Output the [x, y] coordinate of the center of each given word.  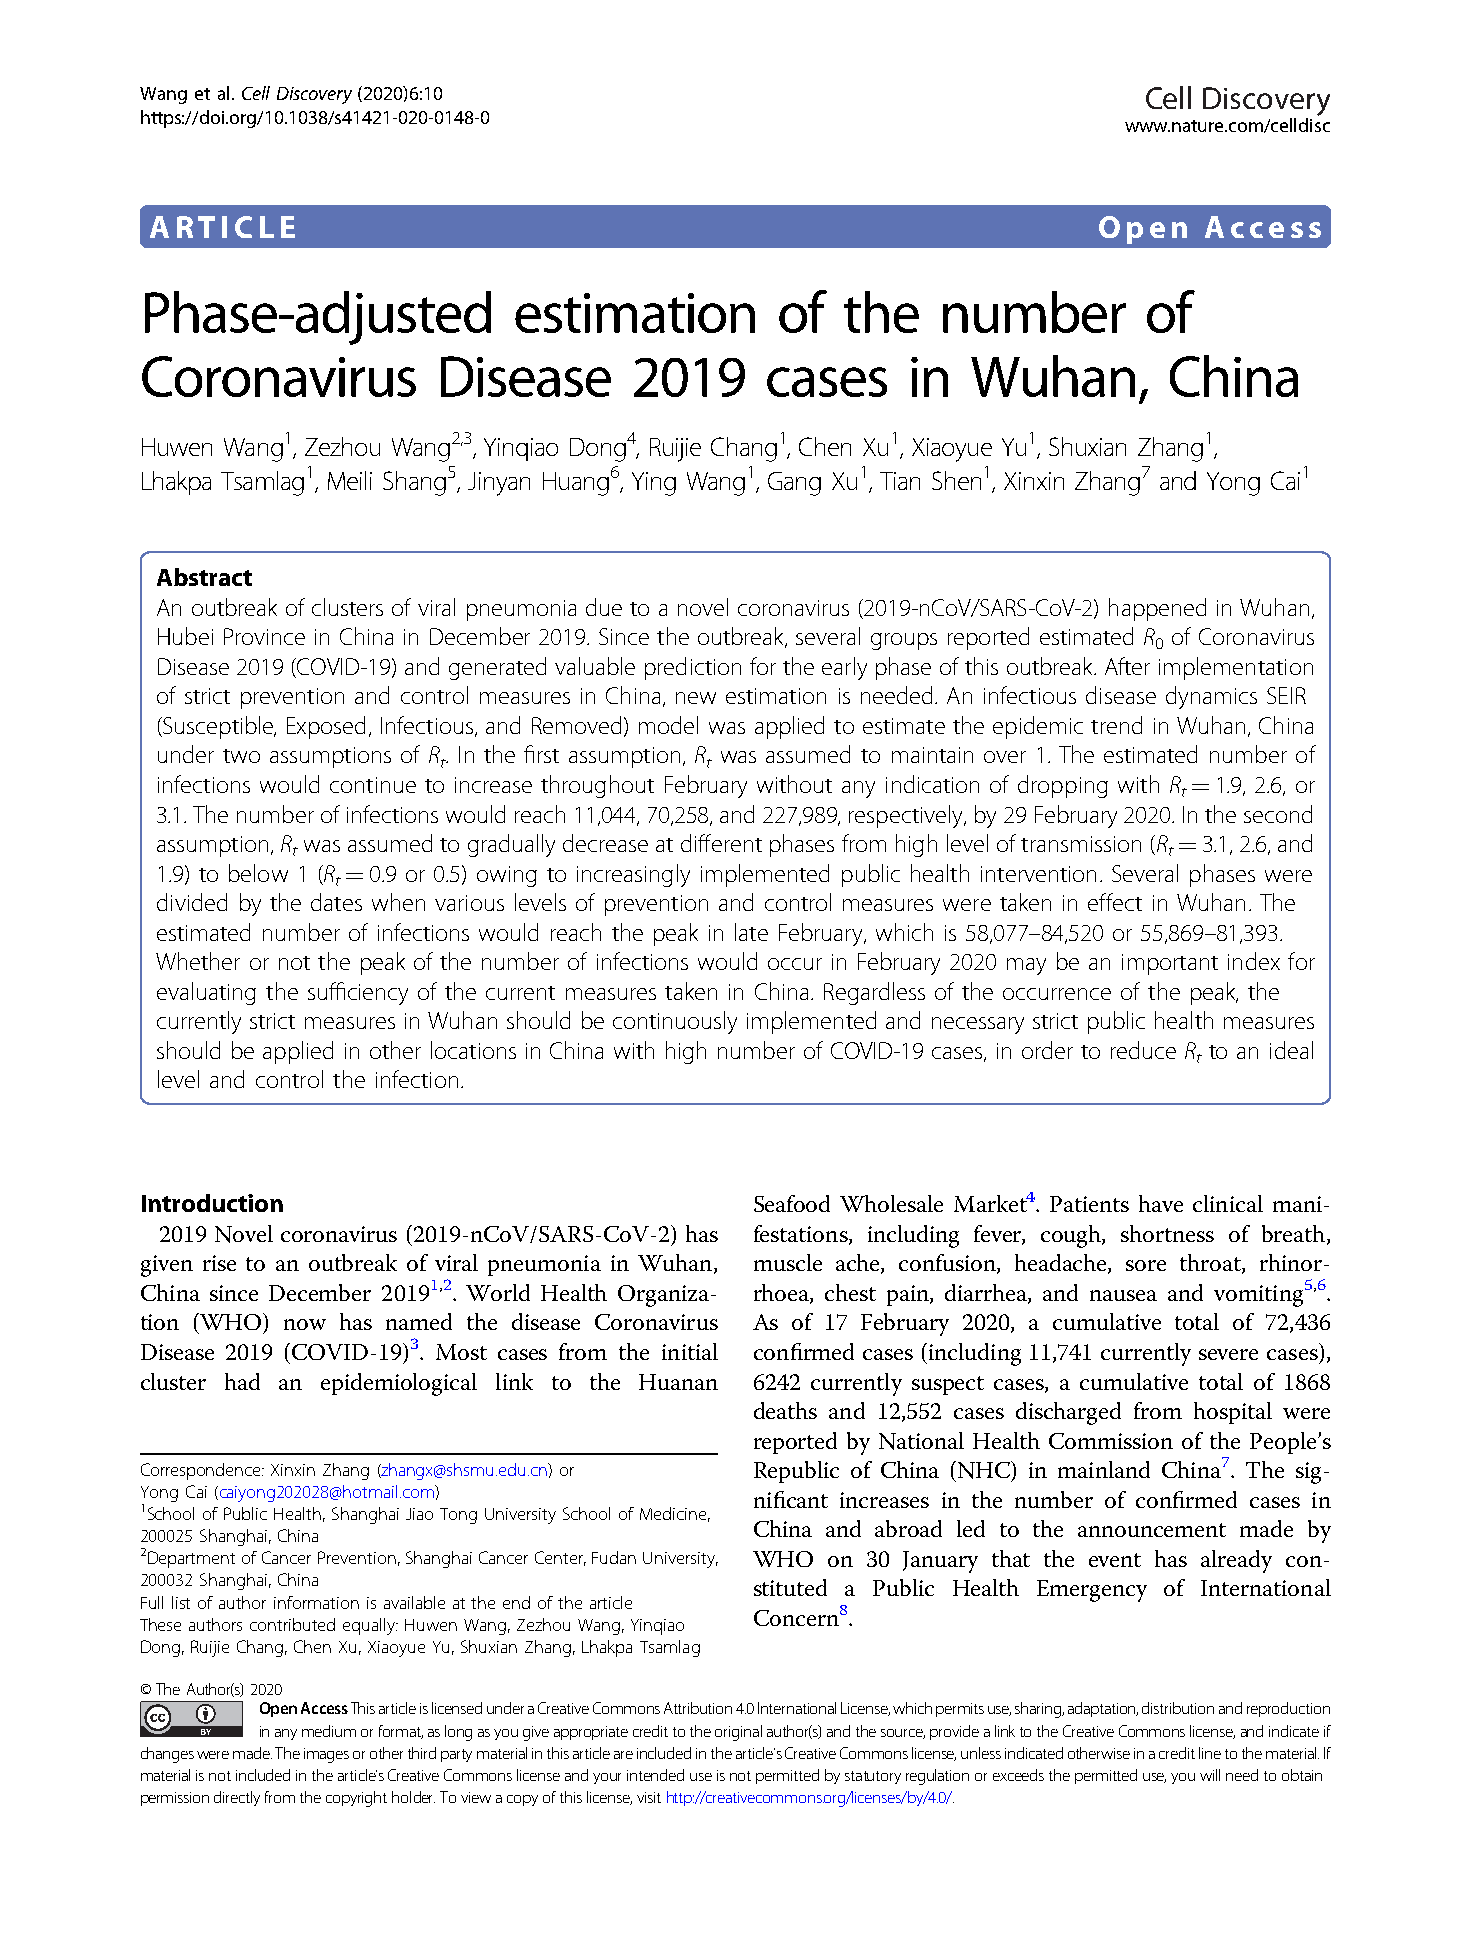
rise [219, 1263]
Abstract [204, 577]
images [326, 1755]
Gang [794, 484]
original [738, 1733]
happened [1157, 609]
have [1161, 1203]
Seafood [792, 1203]
